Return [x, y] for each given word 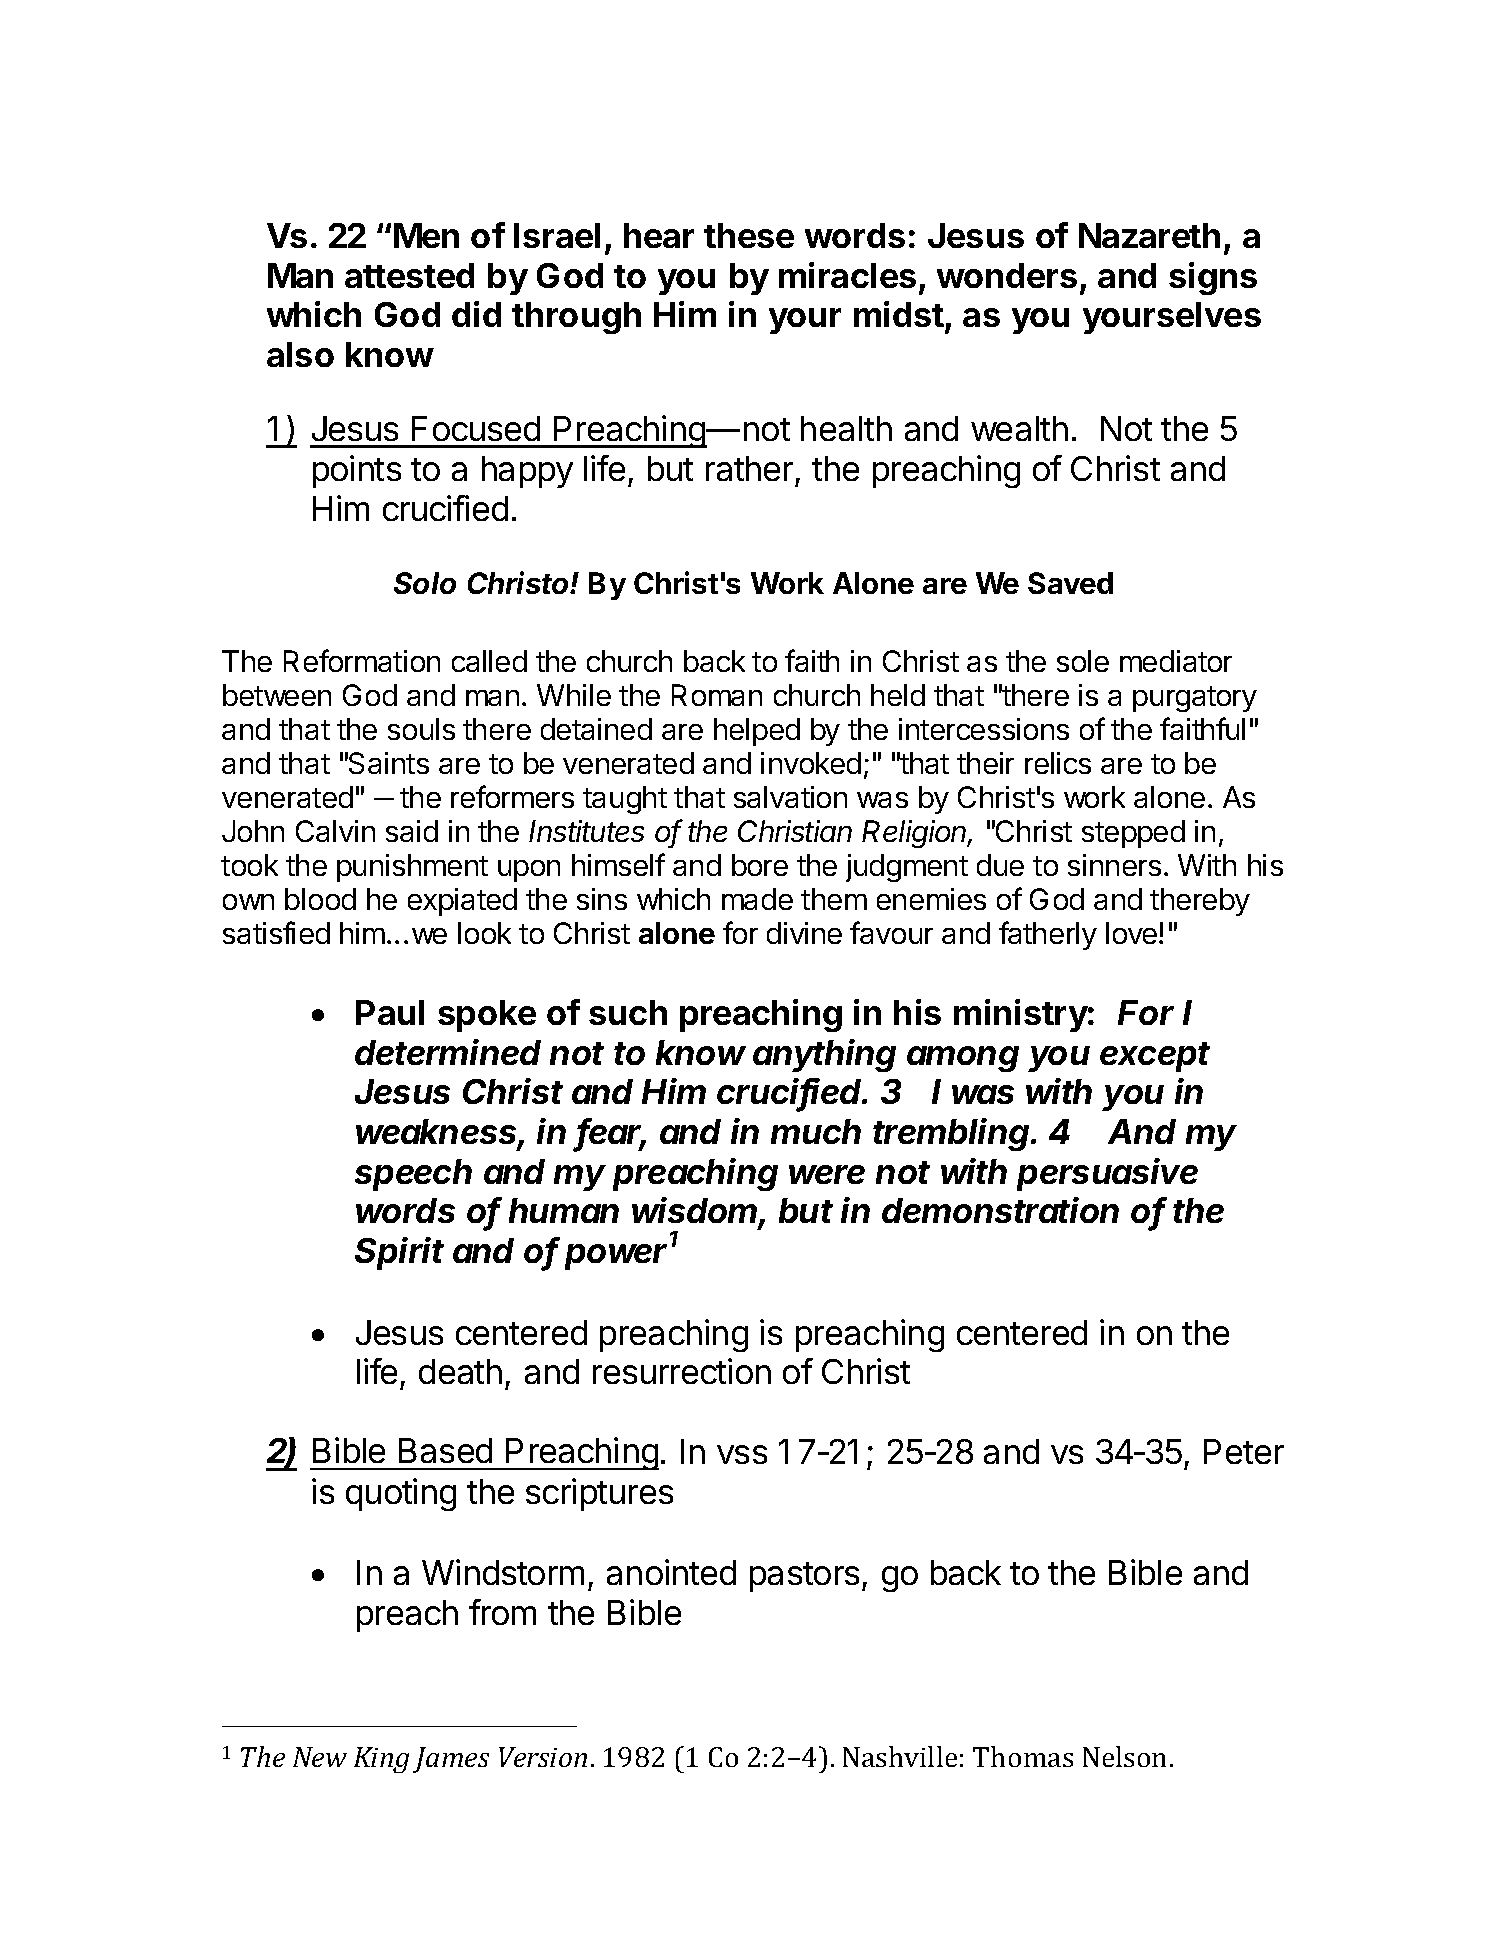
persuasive [1107, 1174]
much [816, 1131]
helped [757, 732]
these [749, 235]
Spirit [399, 1253]
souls [421, 729]
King [381, 1760]
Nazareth [1149, 235]
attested [409, 275]
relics [1058, 763]
